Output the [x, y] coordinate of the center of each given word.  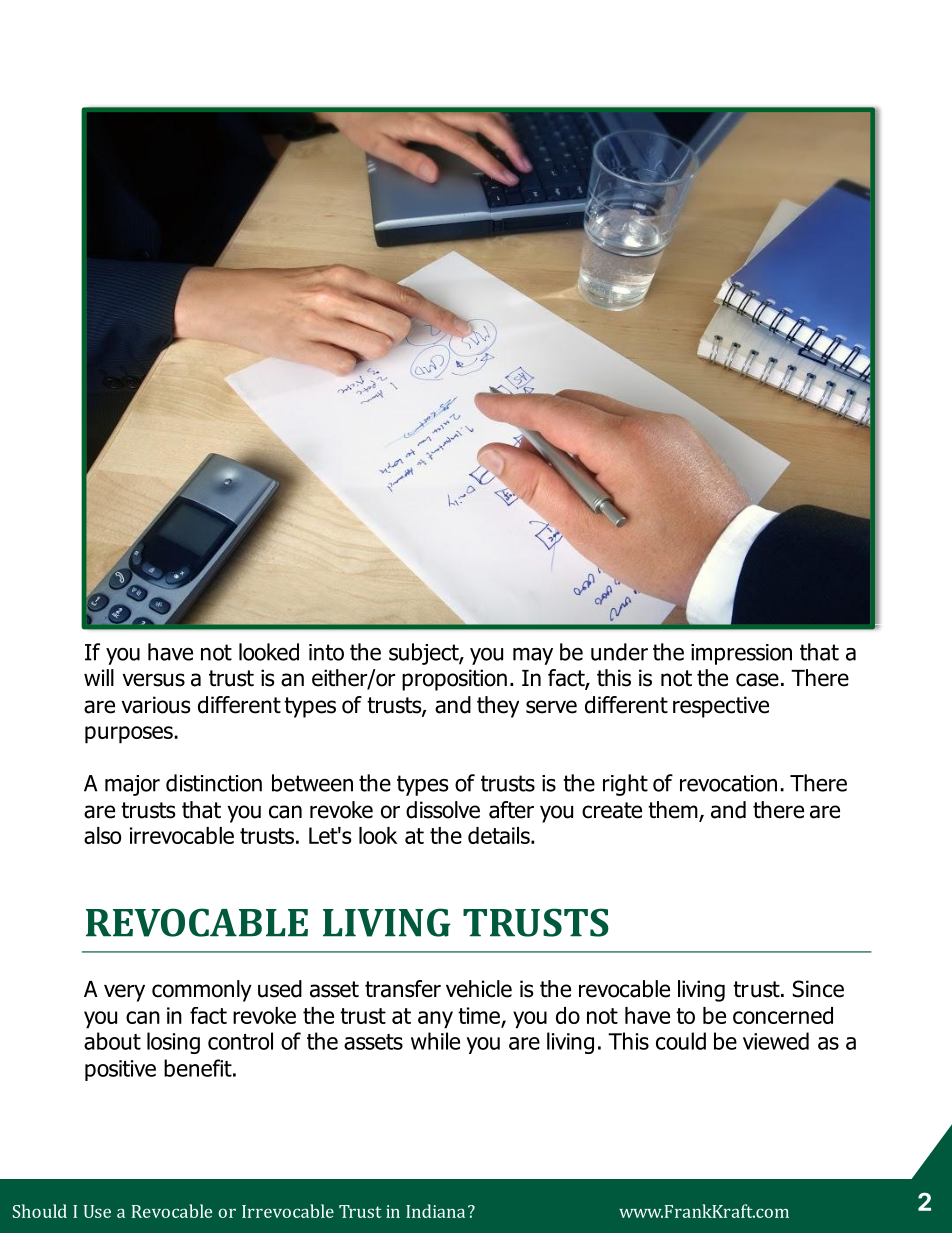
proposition [454, 680]
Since [818, 989]
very [124, 993]
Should [40, 1211]
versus [153, 680]
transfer [403, 989]
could [681, 1041]
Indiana [435, 1211]
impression [741, 654]
